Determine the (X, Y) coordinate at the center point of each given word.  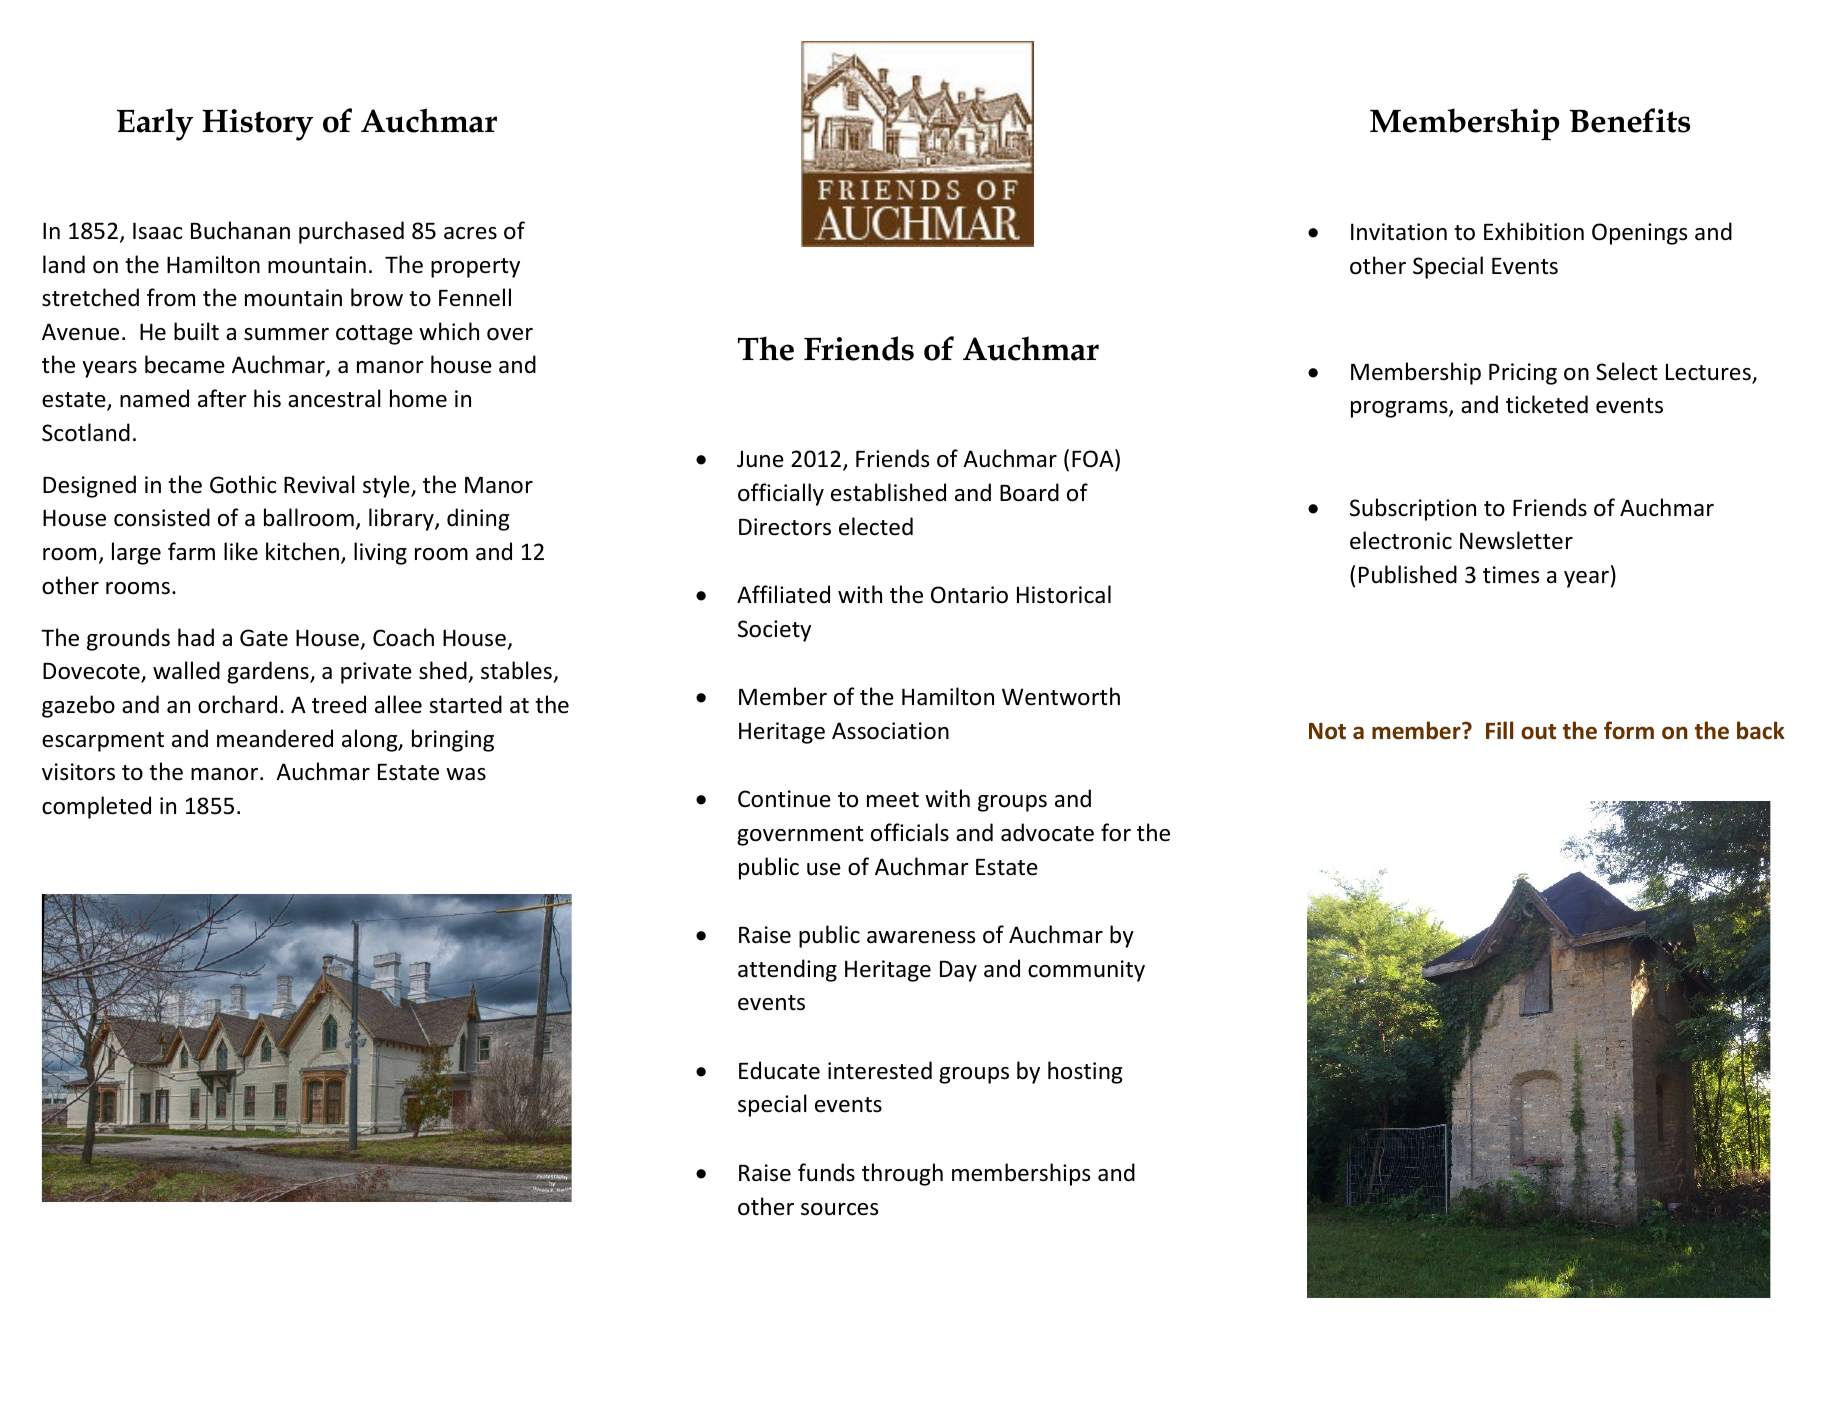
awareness (921, 937)
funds (826, 1172)
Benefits (1630, 120)
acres (470, 233)
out (1538, 732)
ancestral (334, 398)
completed (96, 807)
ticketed (1547, 404)
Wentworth (1061, 696)
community (1086, 971)
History (257, 125)
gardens (269, 672)
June (760, 459)
